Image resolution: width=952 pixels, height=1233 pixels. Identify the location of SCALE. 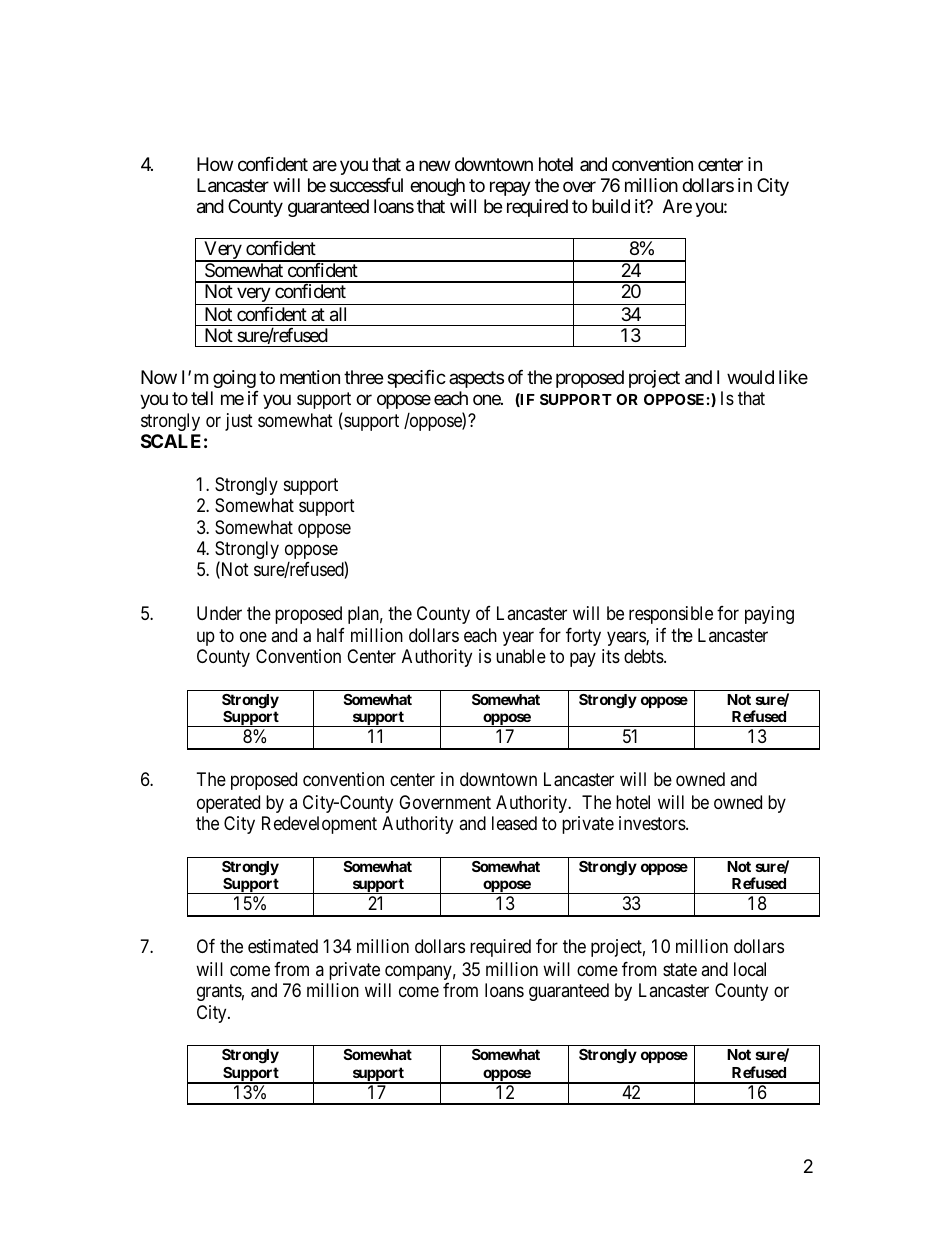
(171, 441).
